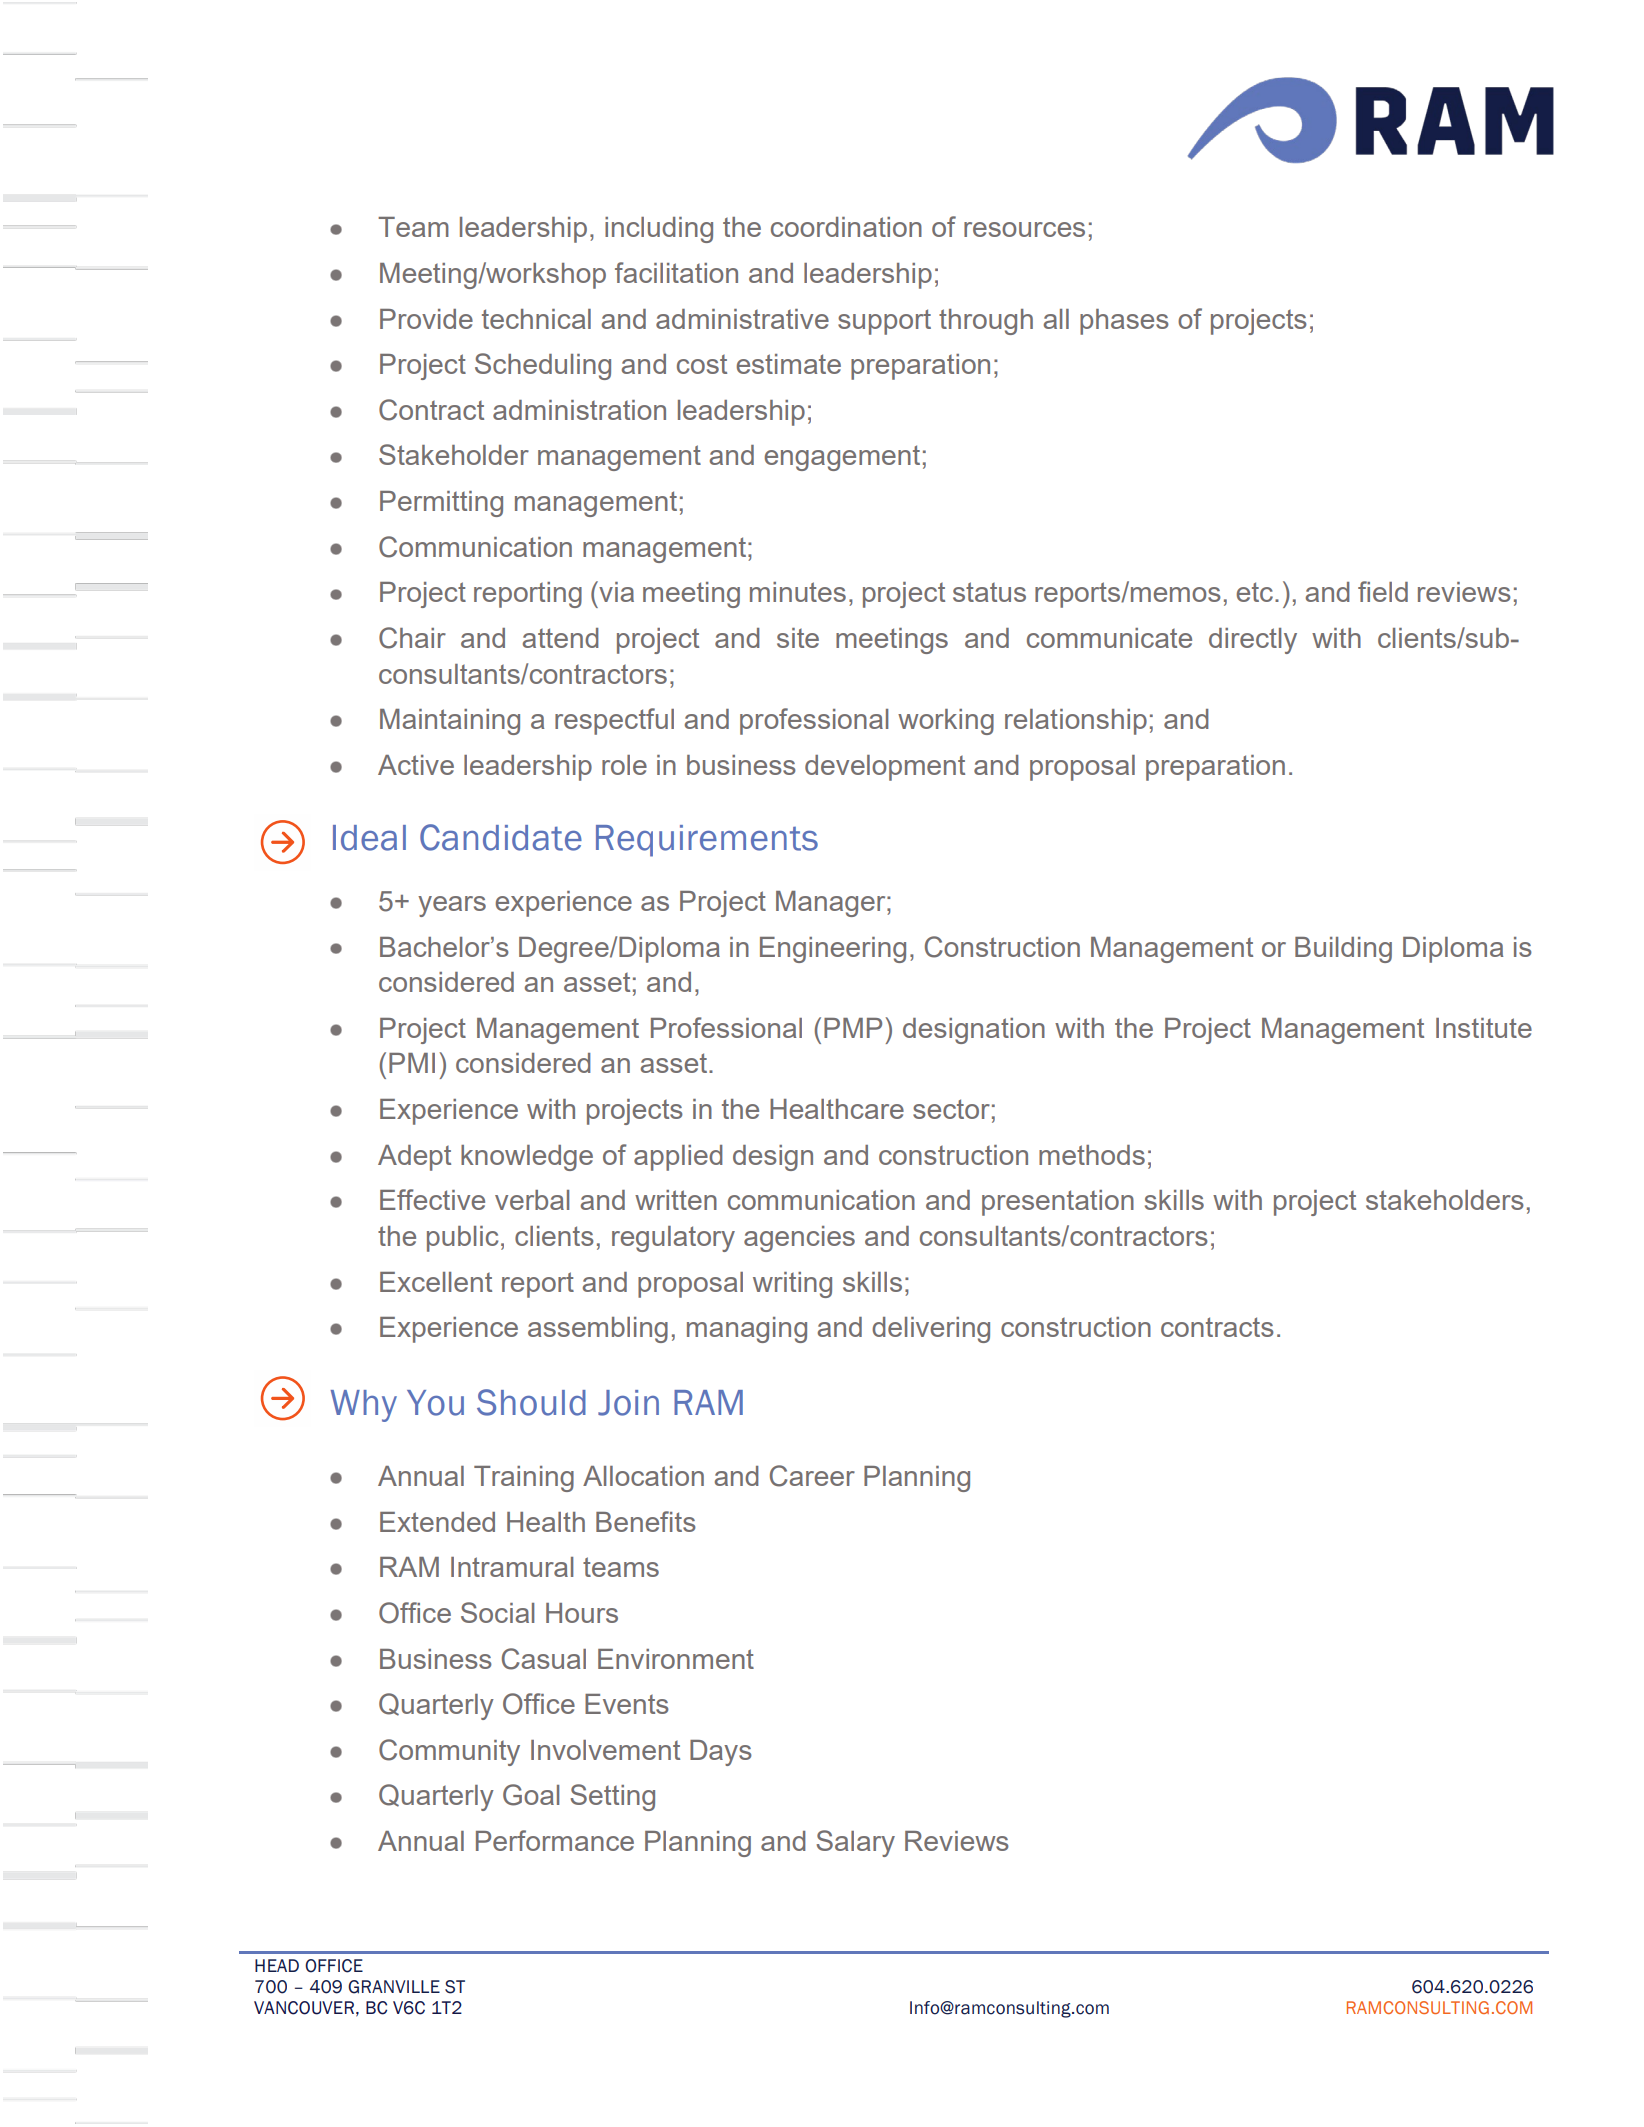  What do you see at coordinates (426, 319) in the screenshot?
I see `Provide` at bounding box center [426, 319].
